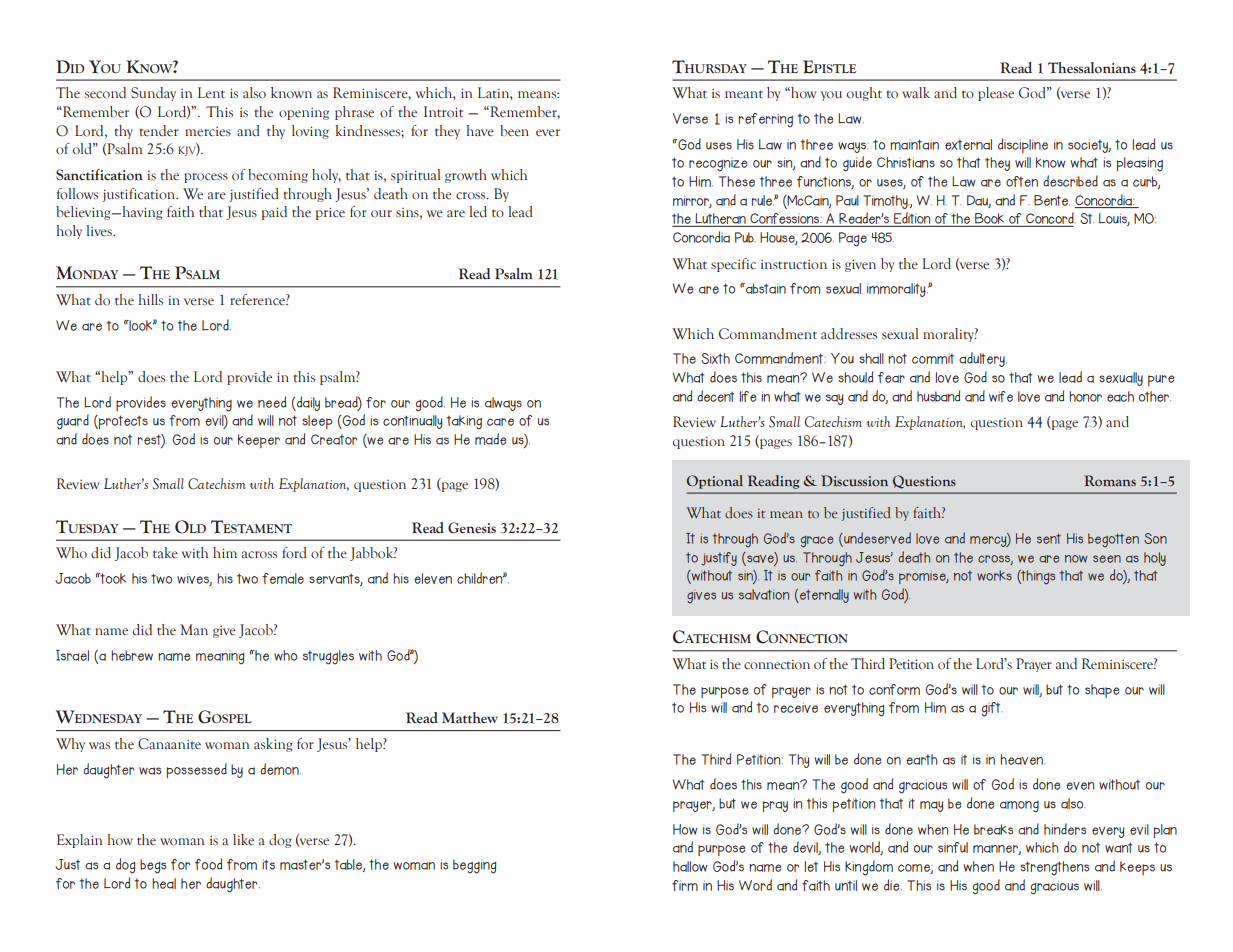 This screenshot has width=1233, height=952. I want to click on please, so click(996, 94).
